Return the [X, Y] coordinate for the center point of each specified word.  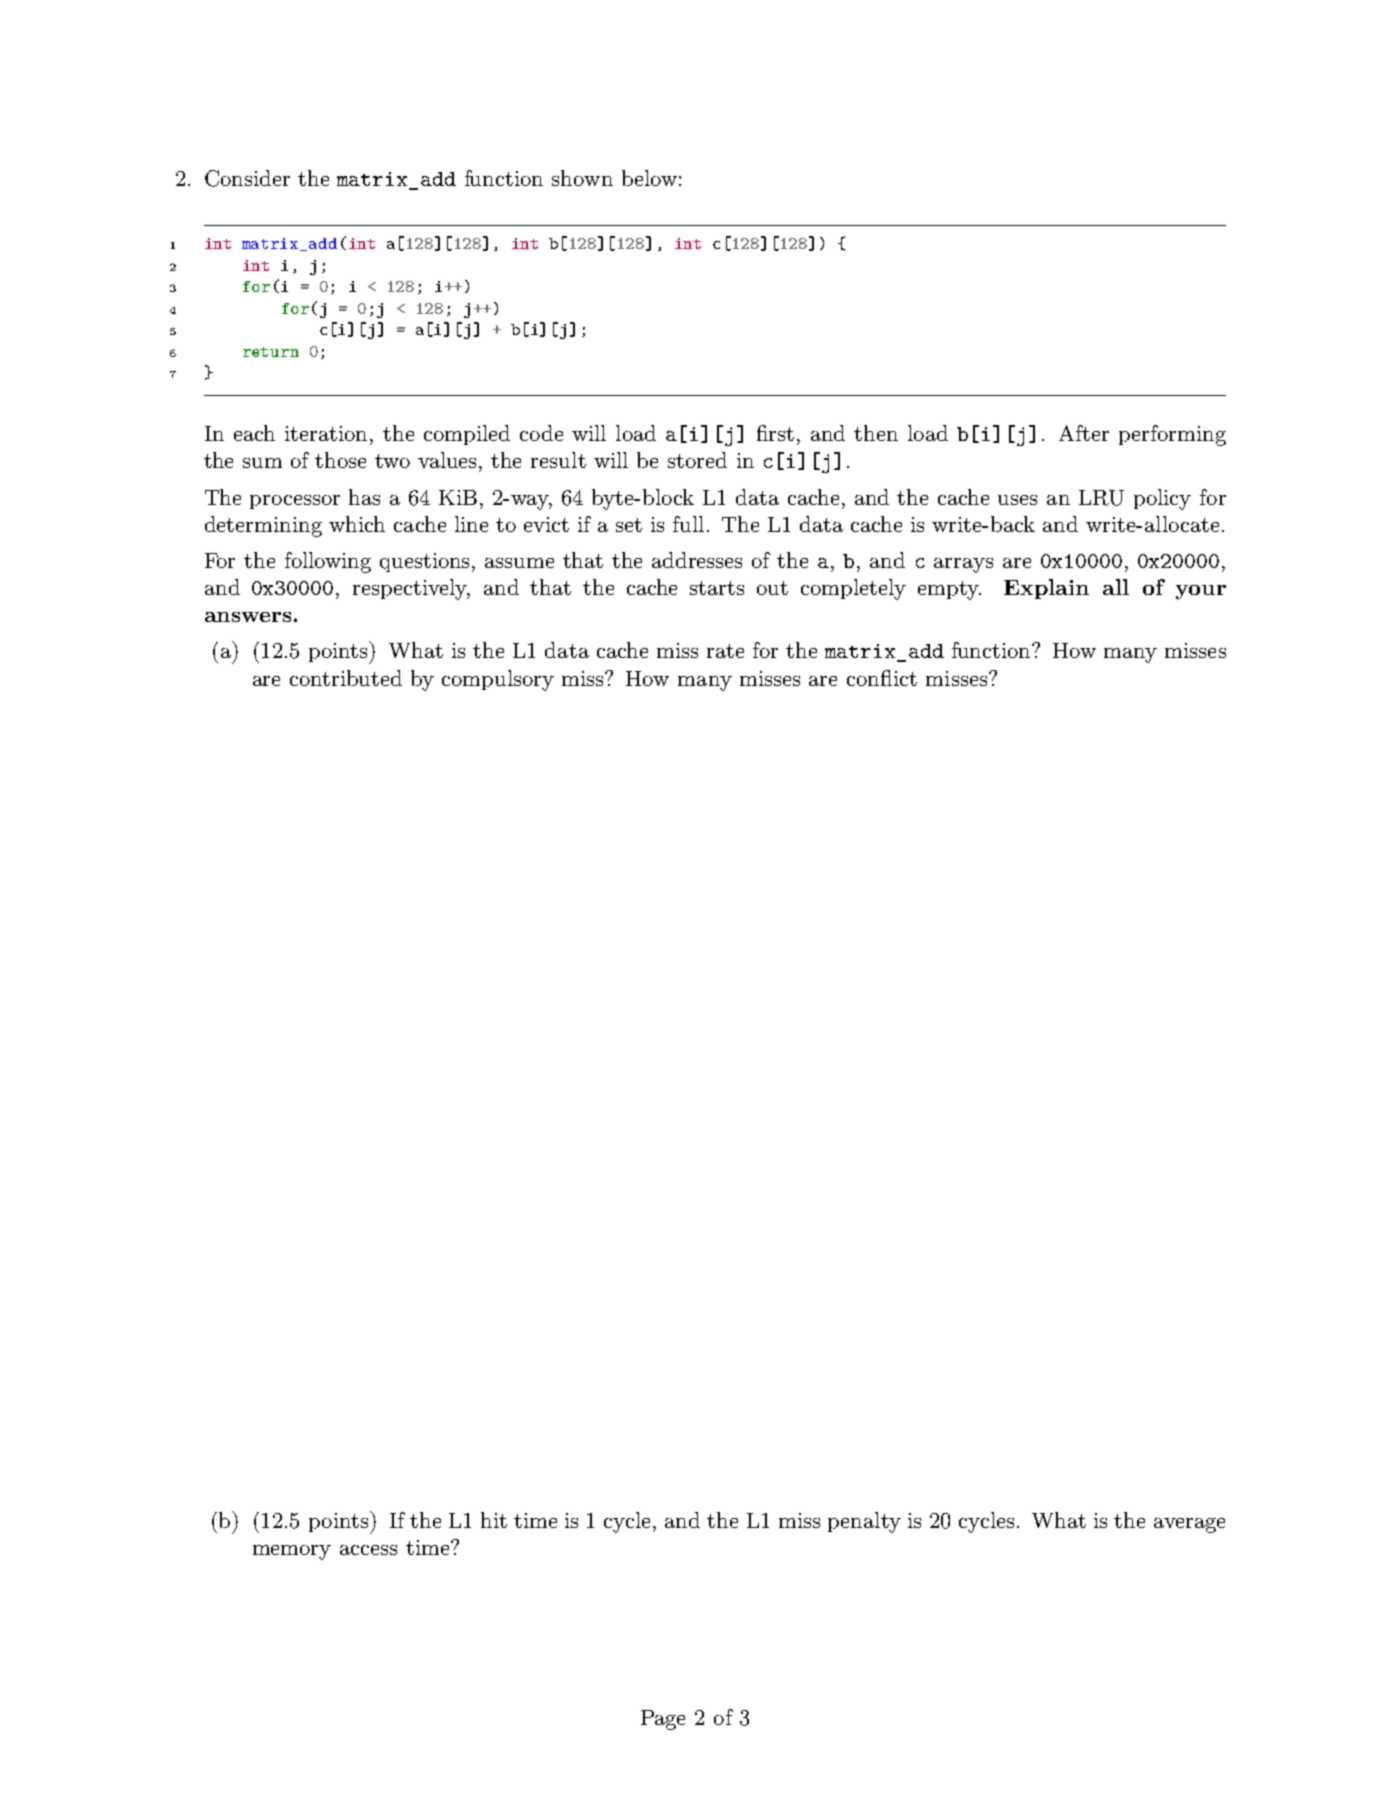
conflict [882, 678]
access [368, 1550]
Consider [247, 178]
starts [717, 588]
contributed [346, 678]
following [328, 562]
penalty [864, 1522]
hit [494, 1520]
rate [725, 651]
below [649, 178]
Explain [1046, 589]
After [1084, 433]
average [1189, 1525]
